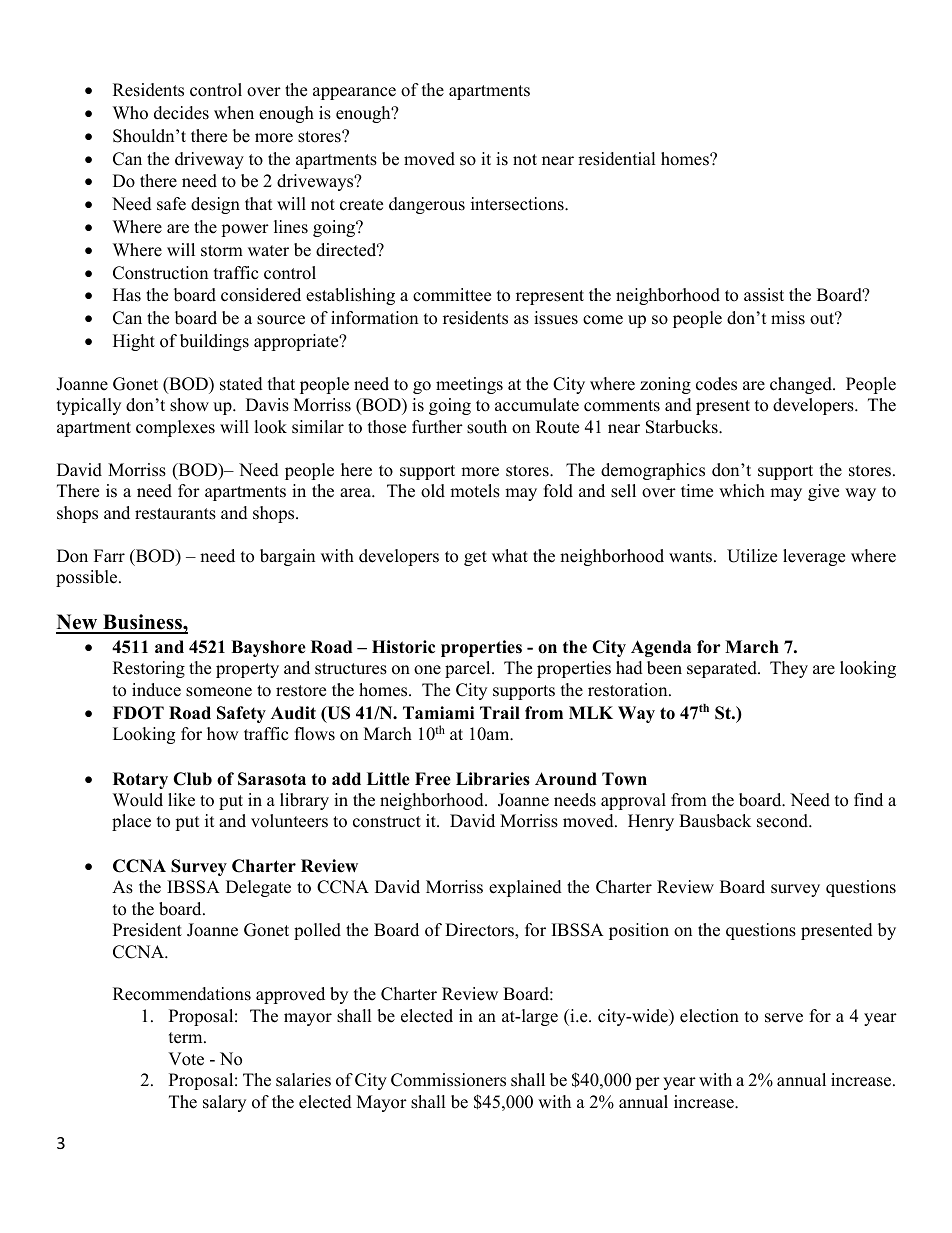  What do you see at coordinates (487, 427) in the image?
I see `south` at bounding box center [487, 427].
